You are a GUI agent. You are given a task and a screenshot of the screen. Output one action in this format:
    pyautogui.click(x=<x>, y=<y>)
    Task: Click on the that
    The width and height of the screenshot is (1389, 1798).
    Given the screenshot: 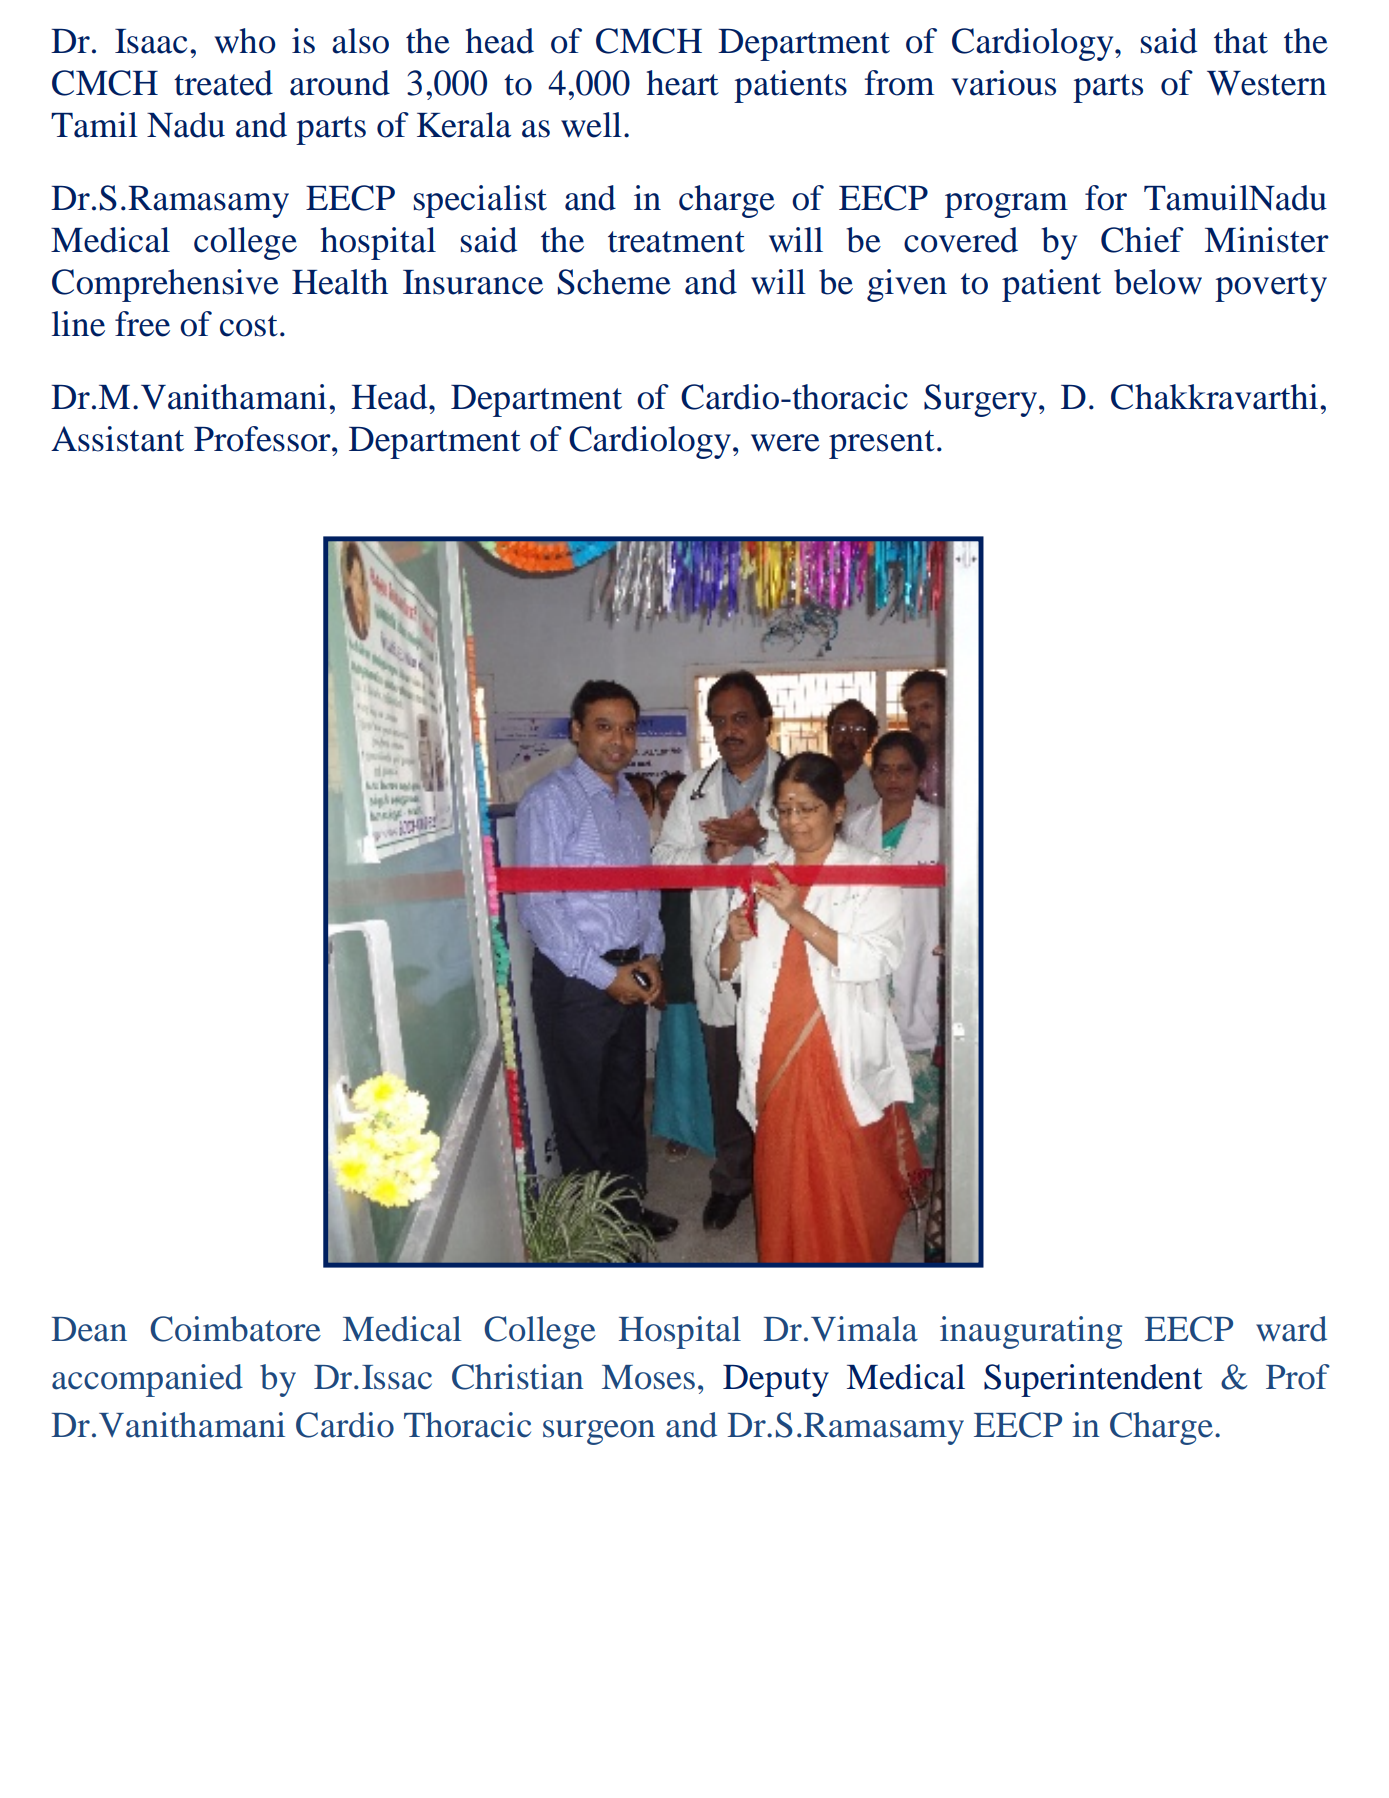 What is the action you would take?
    pyautogui.click(x=1241, y=41)
